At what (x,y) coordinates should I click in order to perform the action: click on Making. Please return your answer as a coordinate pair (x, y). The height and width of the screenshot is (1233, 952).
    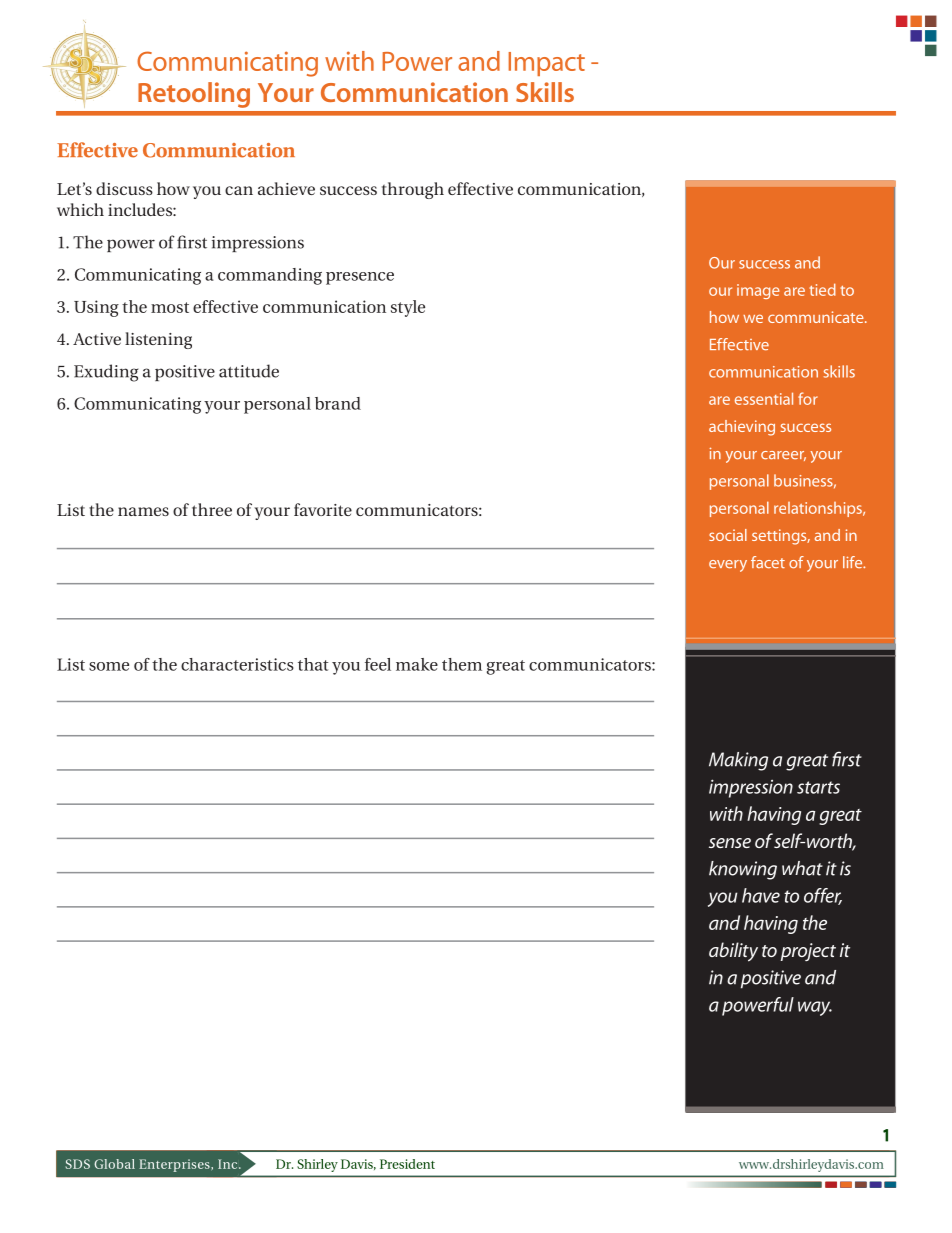
    Looking at the image, I should click on (738, 761).
